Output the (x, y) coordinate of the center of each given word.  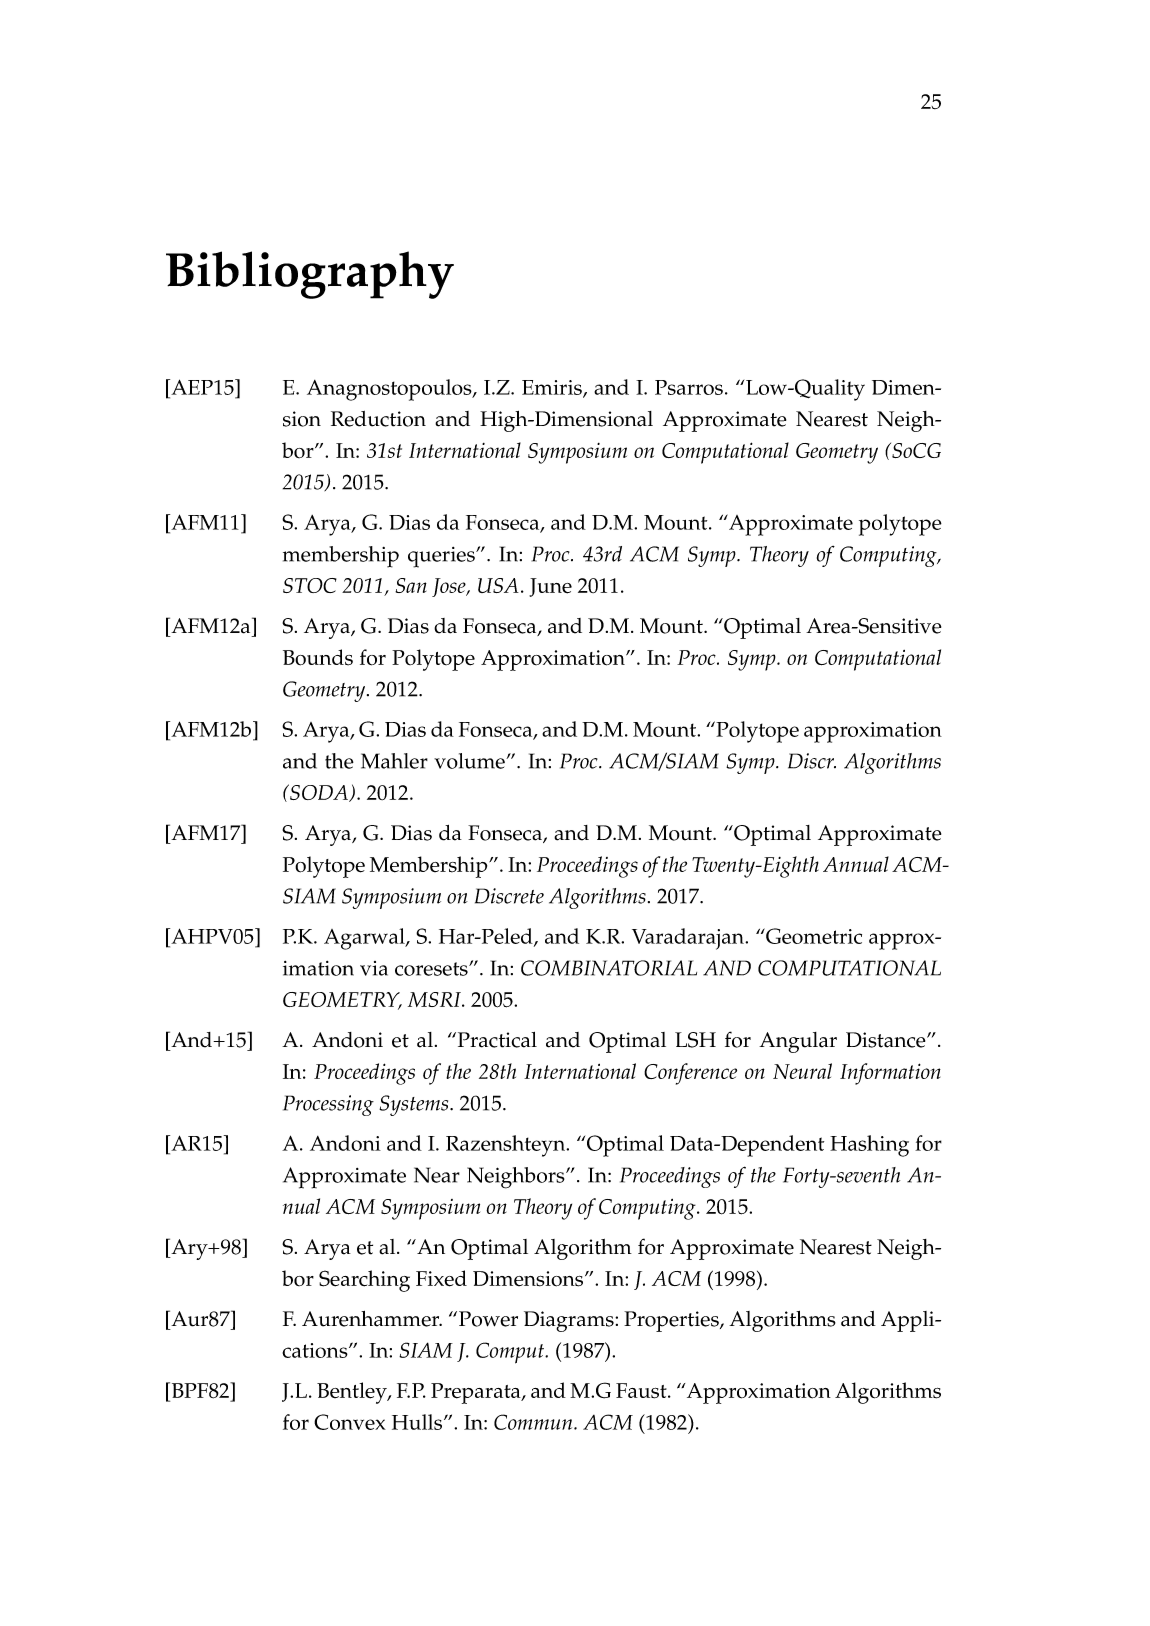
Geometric (813, 936)
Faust (642, 1391)
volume (470, 761)
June (550, 587)
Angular (798, 1042)
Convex (350, 1422)
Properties (672, 1321)
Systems (415, 1105)
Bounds (318, 657)
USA (498, 585)
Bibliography (310, 275)
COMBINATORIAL (609, 968)
